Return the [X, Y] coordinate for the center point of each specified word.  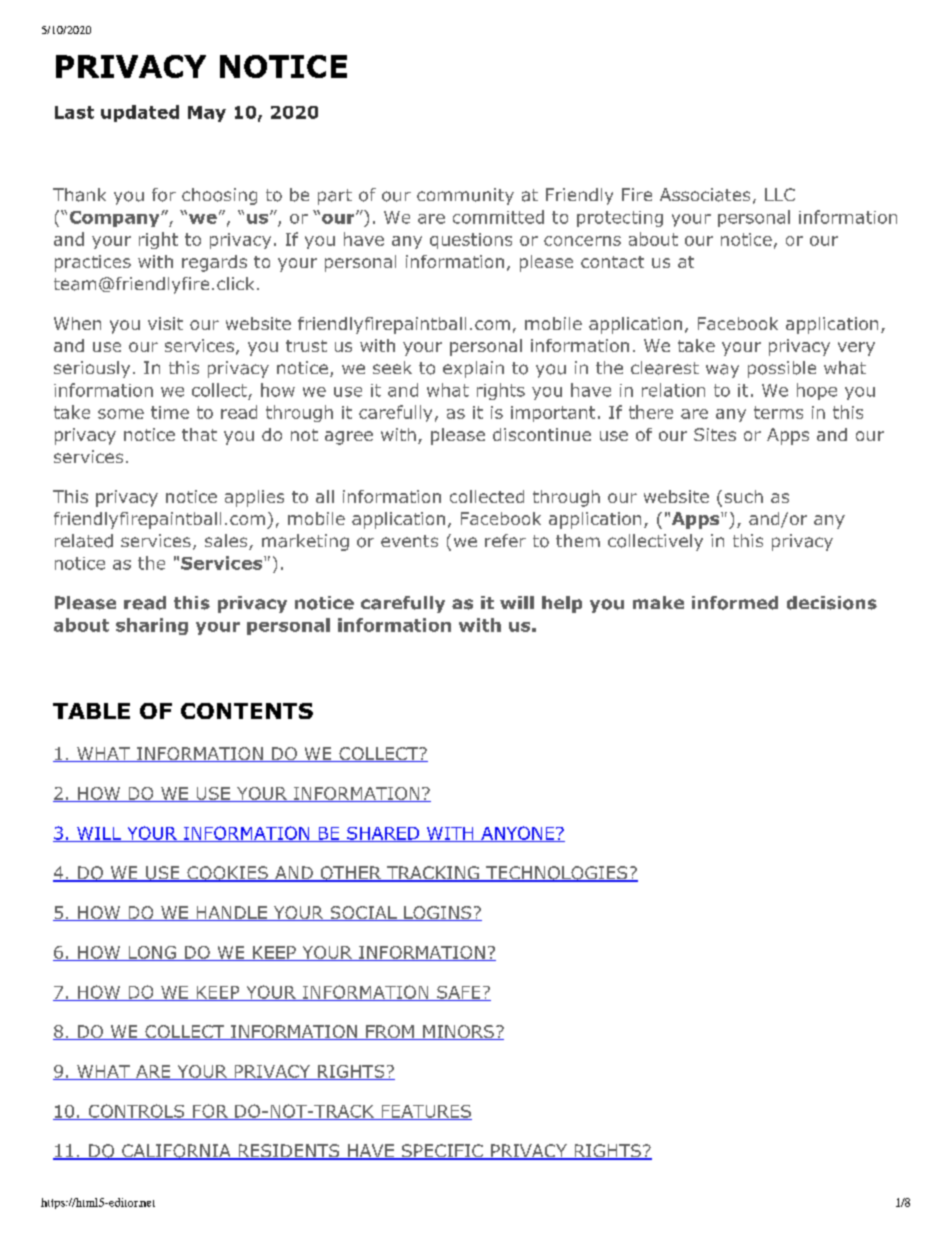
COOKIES [227, 874]
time [170, 412]
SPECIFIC [442, 1152]
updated [140, 113]
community [465, 196]
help [562, 604]
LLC [780, 194]
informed [735, 603]
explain [473, 369]
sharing [152, 626]
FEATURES [425, 1112]
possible [782, 369]
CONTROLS [136, 1112]
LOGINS [437, 913]
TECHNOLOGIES [556, 874]
